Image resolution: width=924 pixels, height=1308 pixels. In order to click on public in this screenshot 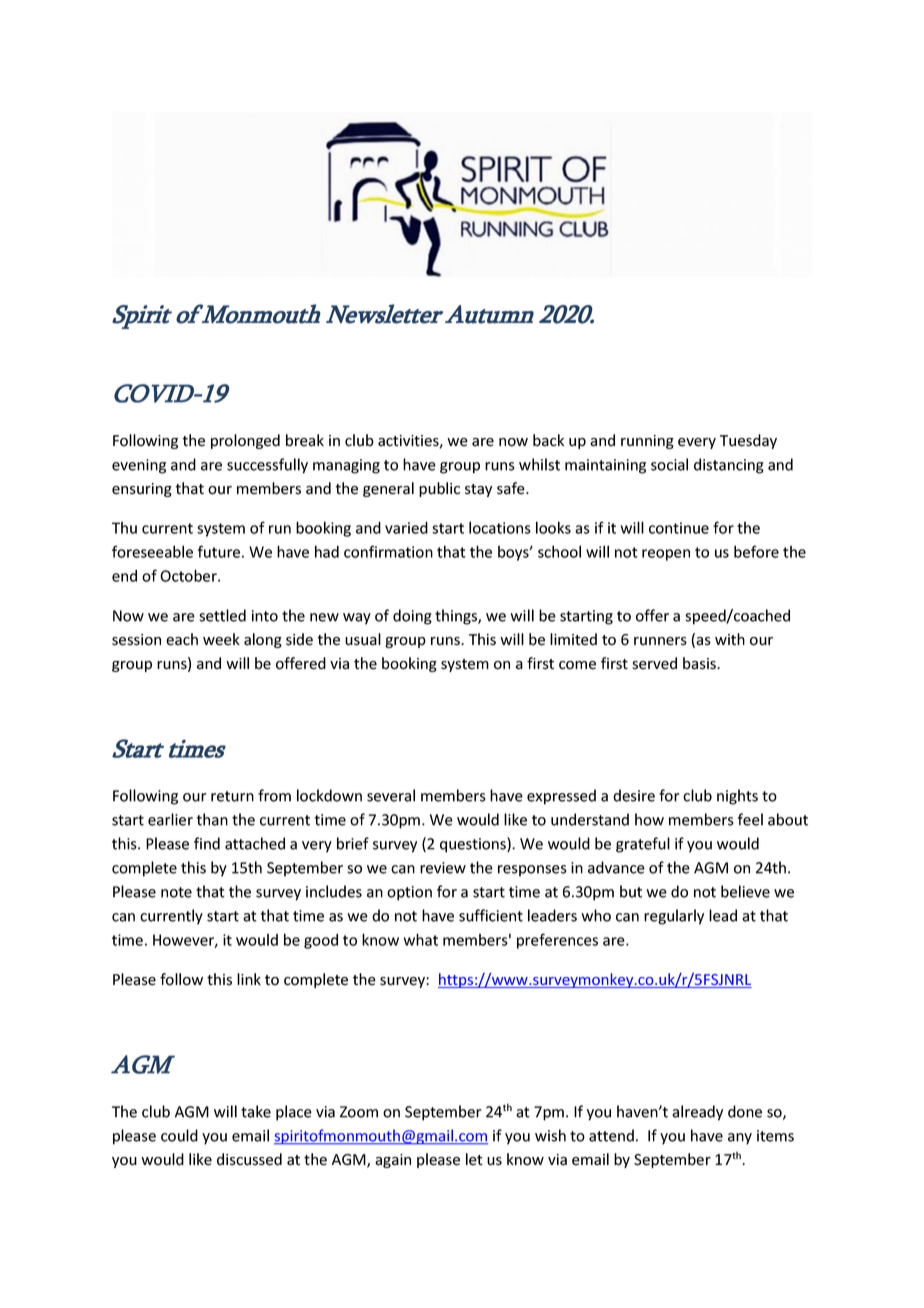, I will do `click(439, 489)`.
